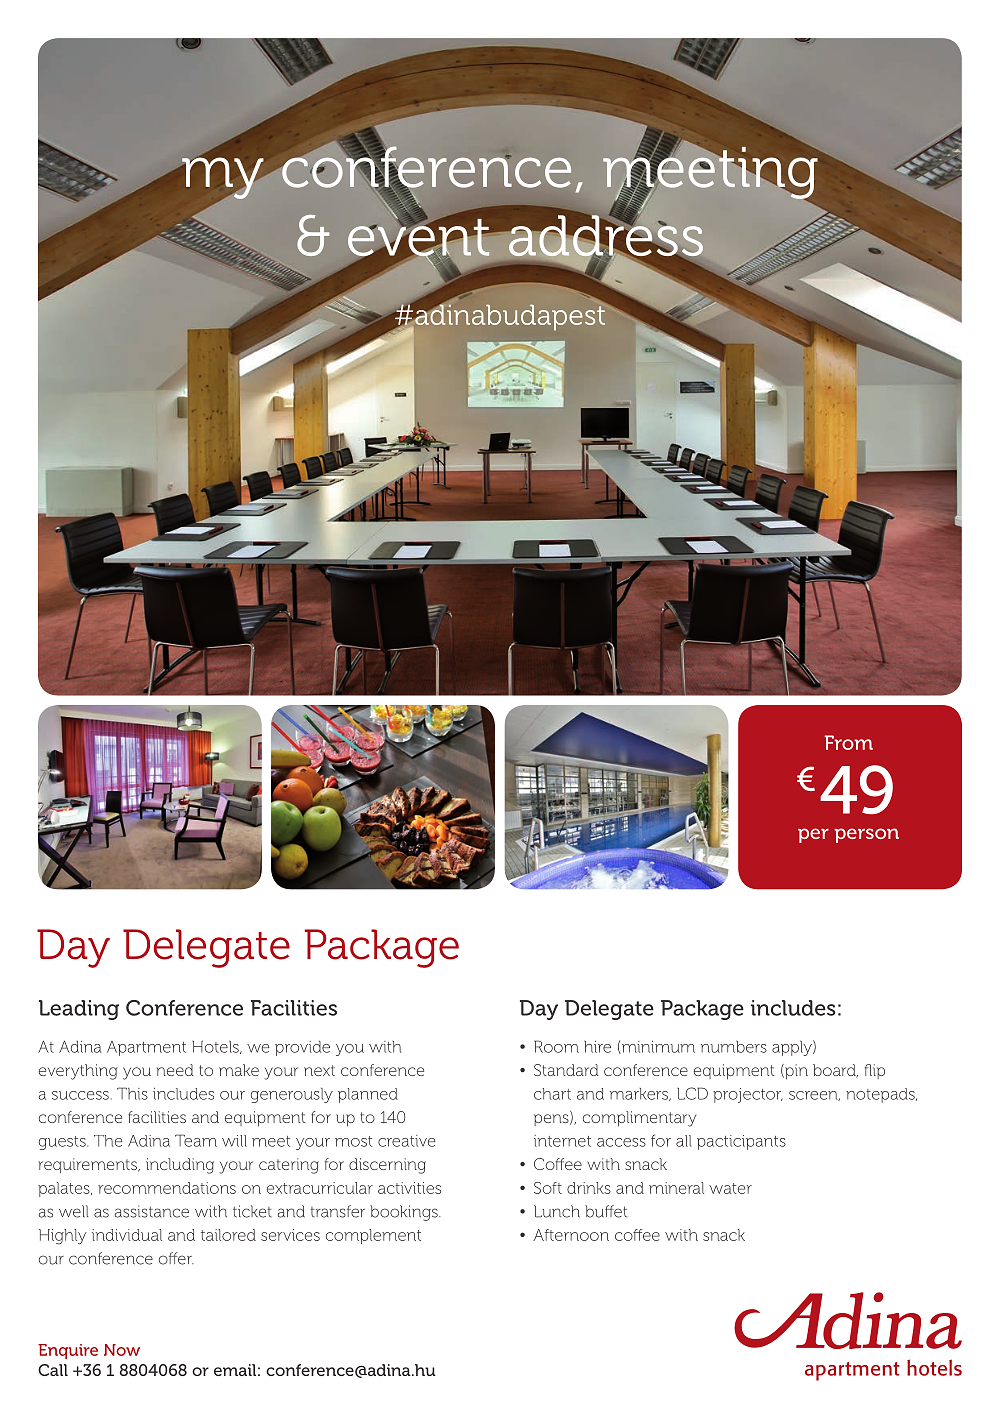 The height and width of the image is (1415, 1000). I want to click on water, so click(730, 1188).
